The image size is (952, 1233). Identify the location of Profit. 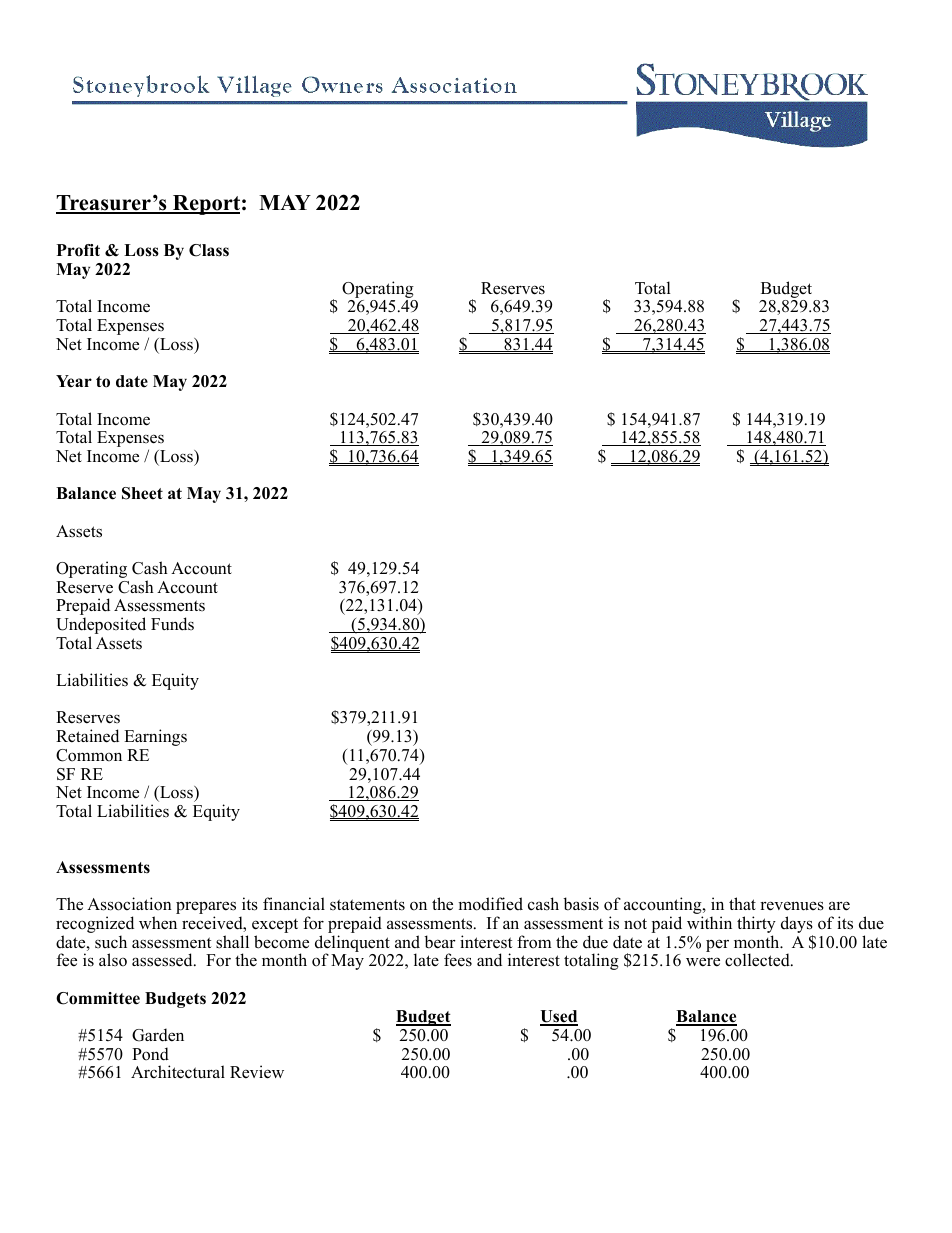
(78, 250).
